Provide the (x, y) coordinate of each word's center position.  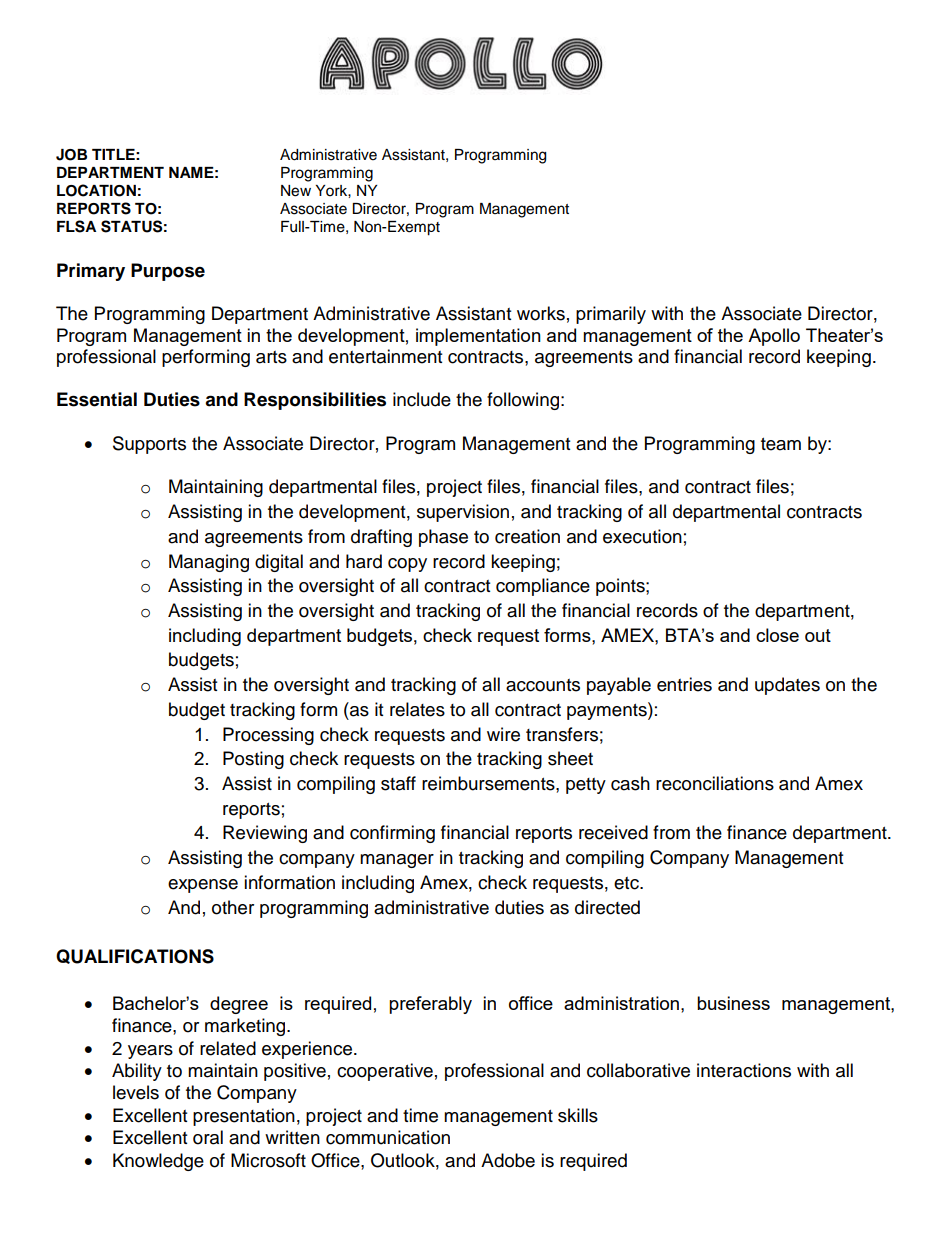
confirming (392, 834)
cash (630, 783)
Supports (149, 445)
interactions (744, 1070)
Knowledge (158, 1162)
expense (203, 886)
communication (388, 1137)
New (296, 191)
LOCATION (96, 190)
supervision (463, 513)
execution (642, 536)
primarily (611, 315)
